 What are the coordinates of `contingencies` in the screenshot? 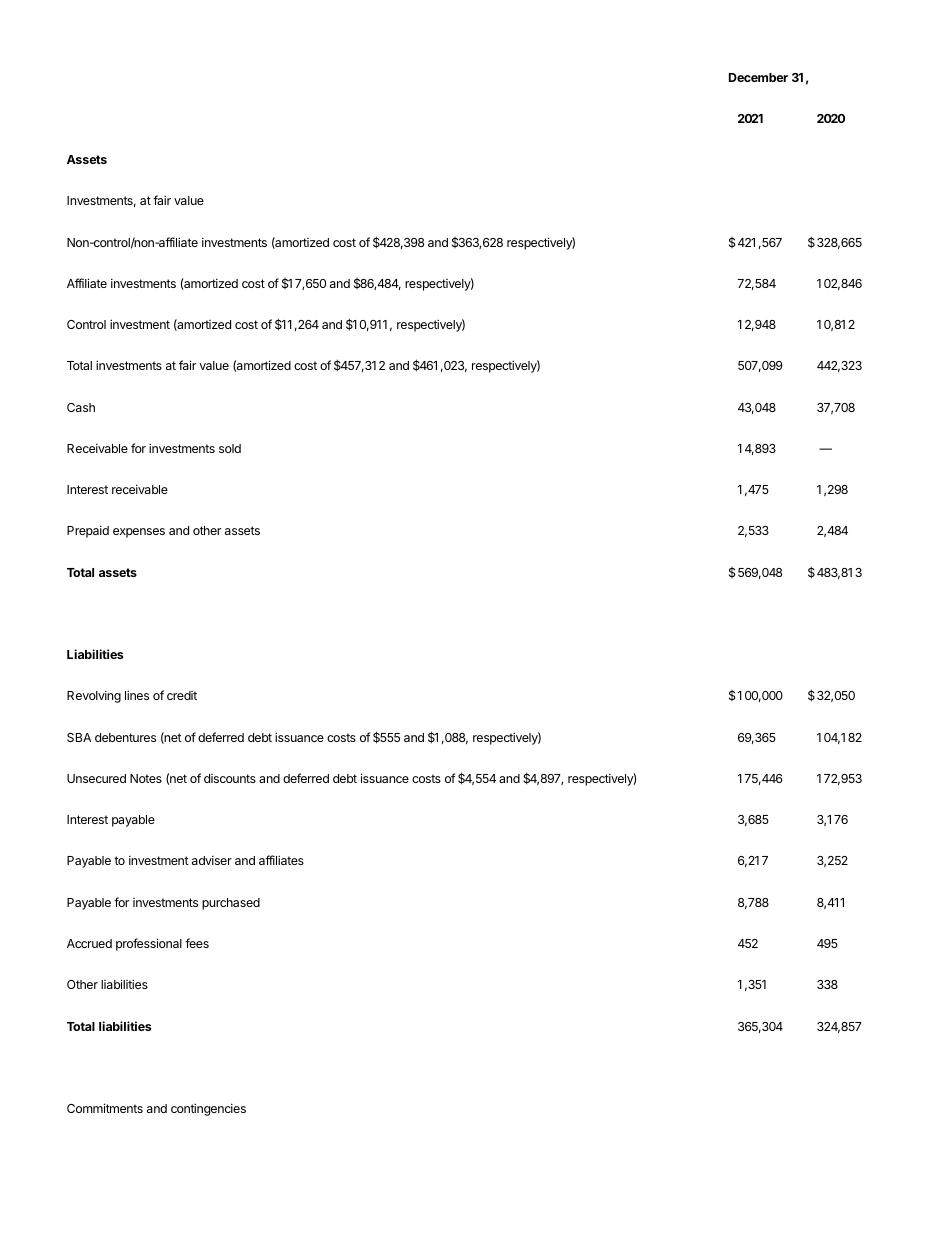 It's located at (208, 1109).
